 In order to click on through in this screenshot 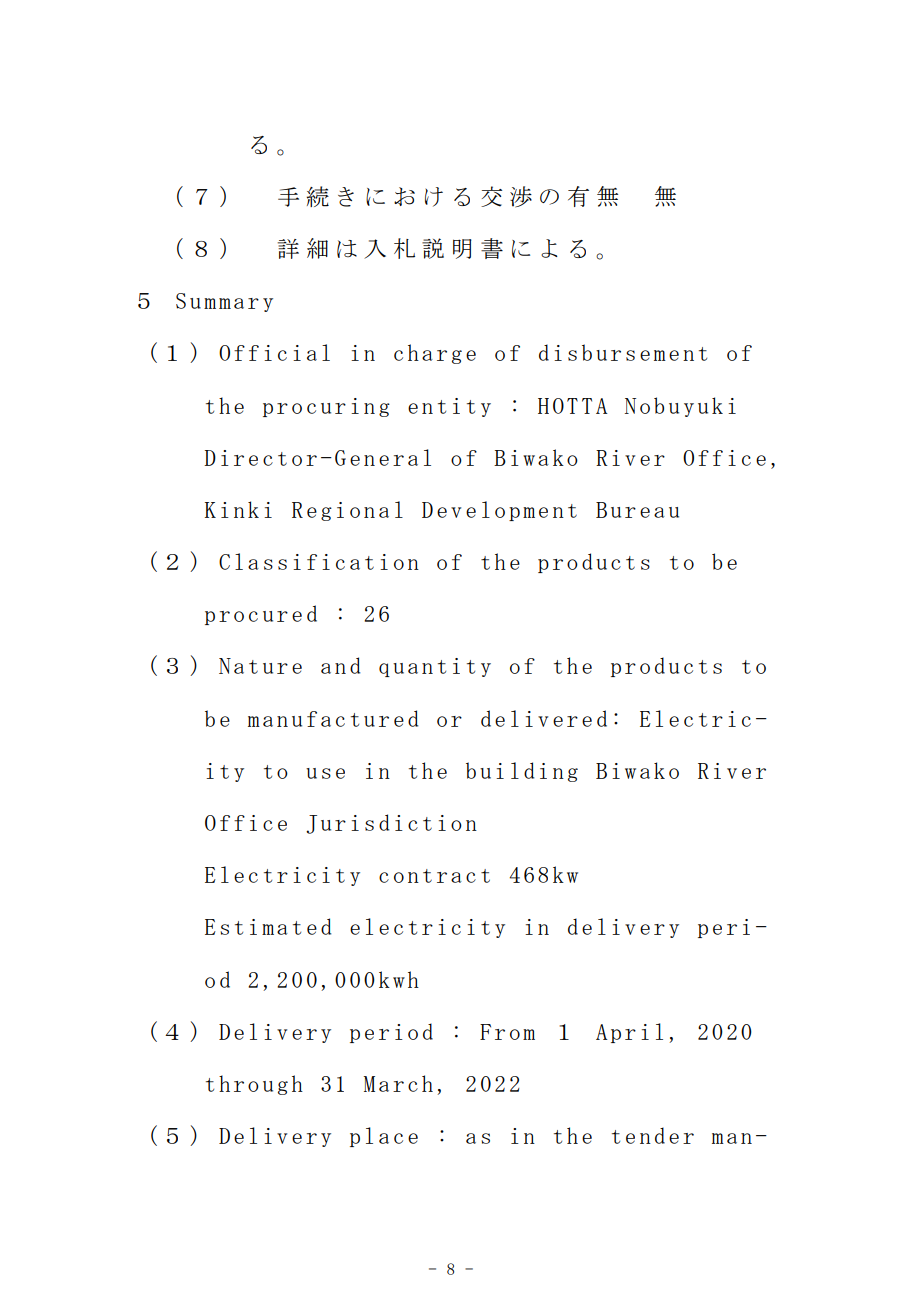, I will do `click(254, 1085)`.
